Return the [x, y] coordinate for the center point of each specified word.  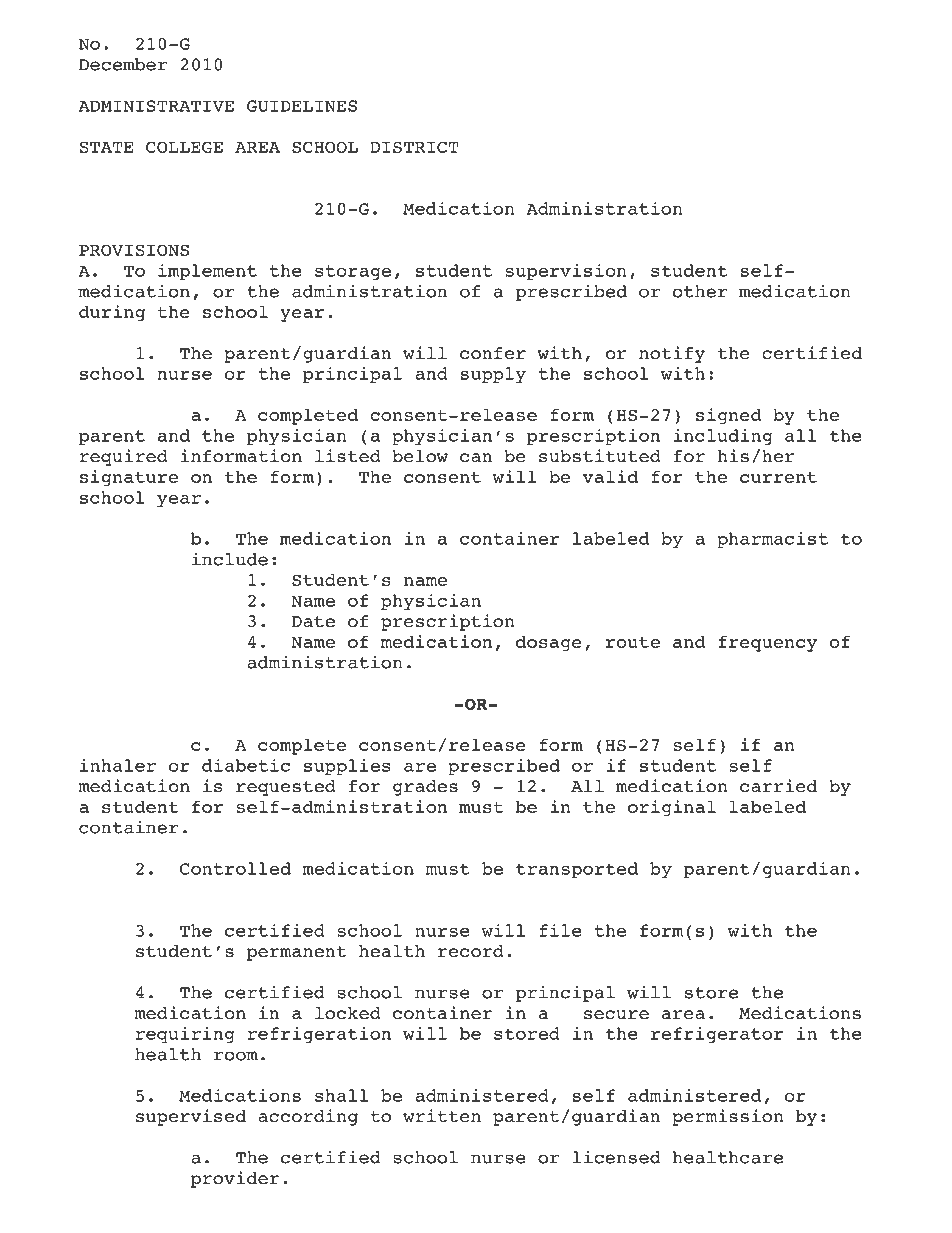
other [700, 291]
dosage [549, 644]
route [633, 642]
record [471, 951]
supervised [191, 1117]
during [112, 313]
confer [493, 353]
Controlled [235, 868]
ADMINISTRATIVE [156, 106]
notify [672, 354]
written [442, 1116]
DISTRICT [414, 147]
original [672, 808]
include [230, 559]
